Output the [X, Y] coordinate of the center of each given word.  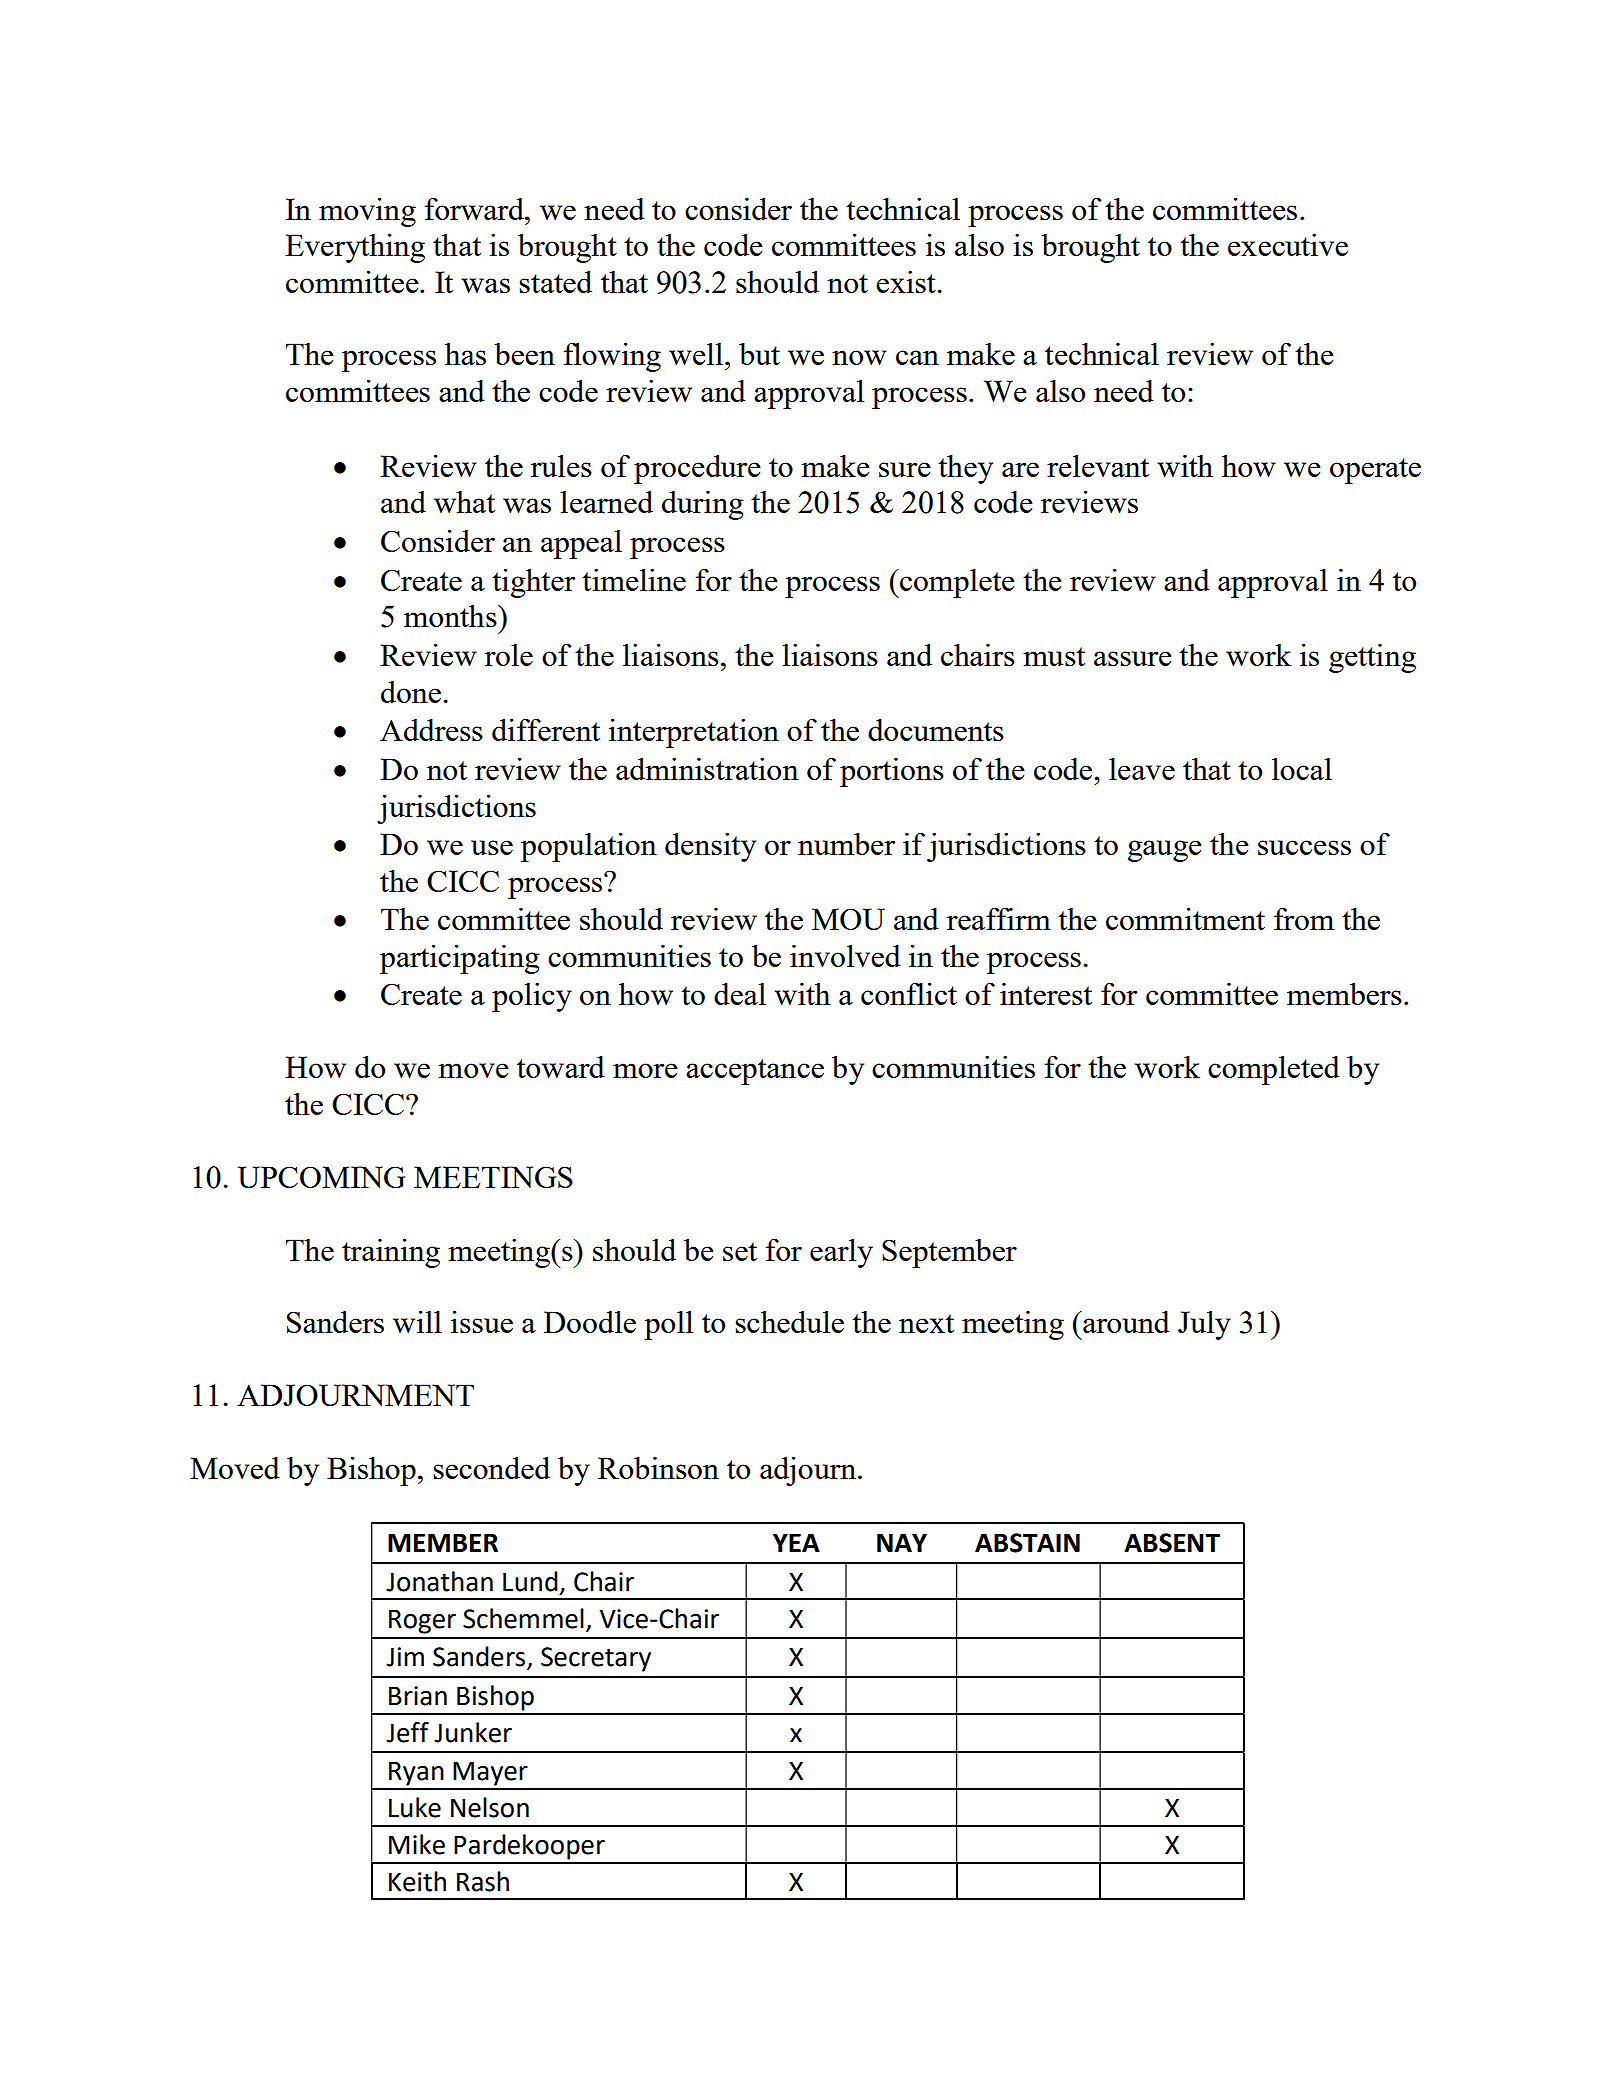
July [1204, 1325]
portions [892, 772]
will [417, 1321]
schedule [789, 1321]
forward [476, 208]
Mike [417, 1844]
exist [906, 282]
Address [431, 729]
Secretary [596, 1659]
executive [1288, 245]
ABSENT [1172, 1543]
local [1302, 768]
